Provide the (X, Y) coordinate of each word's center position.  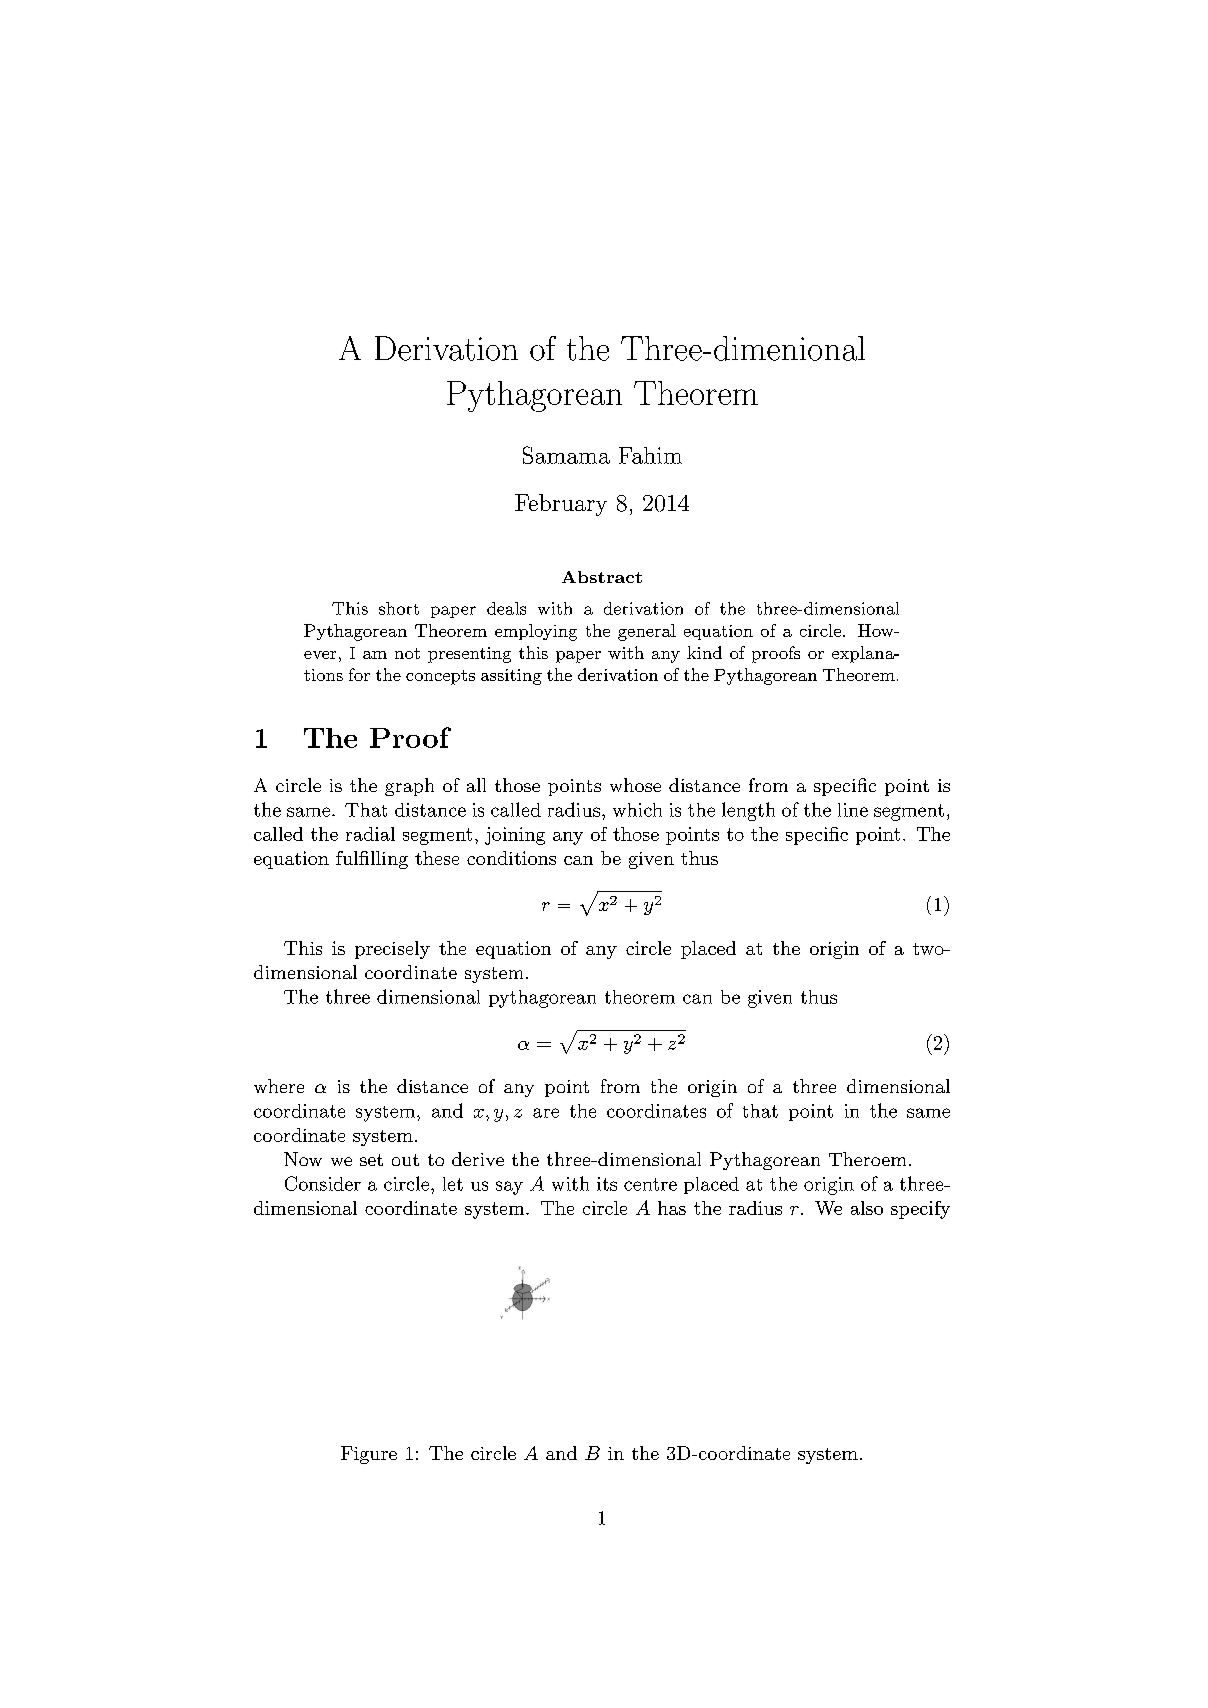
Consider (323, 1183)
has (672, 1208)
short (399, 608)
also (867, 1208)
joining (515, 836)
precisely (392, 950)
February (561, 505)
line (853, 810)
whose (635, 785)
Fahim (650, 455)
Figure (369, 1455)
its (607, 1184)
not (407, 653)
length (748, 811)
